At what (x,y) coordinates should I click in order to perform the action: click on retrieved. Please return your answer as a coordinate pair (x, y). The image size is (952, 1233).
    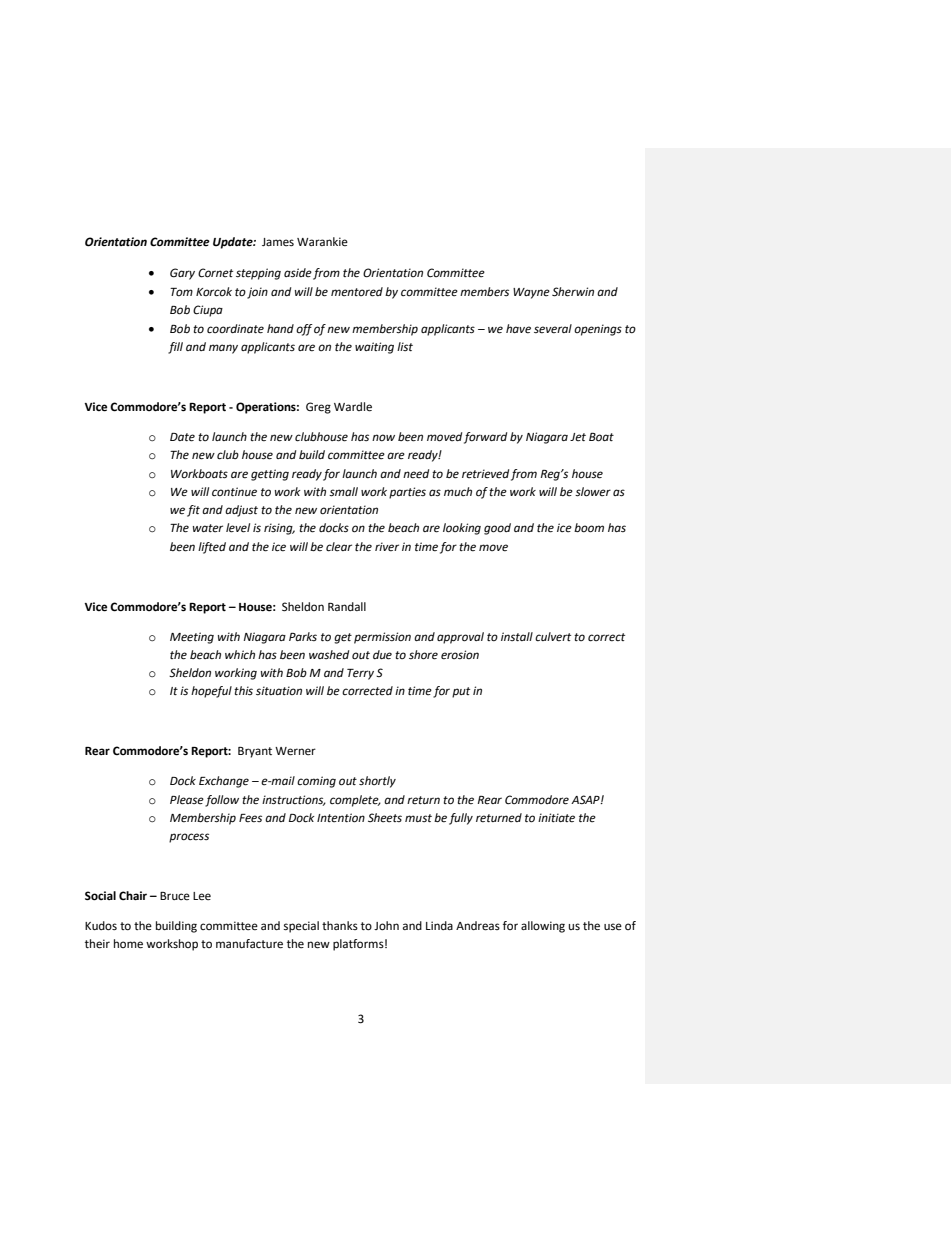
    Looking at the image, I should click on (485, 474).
